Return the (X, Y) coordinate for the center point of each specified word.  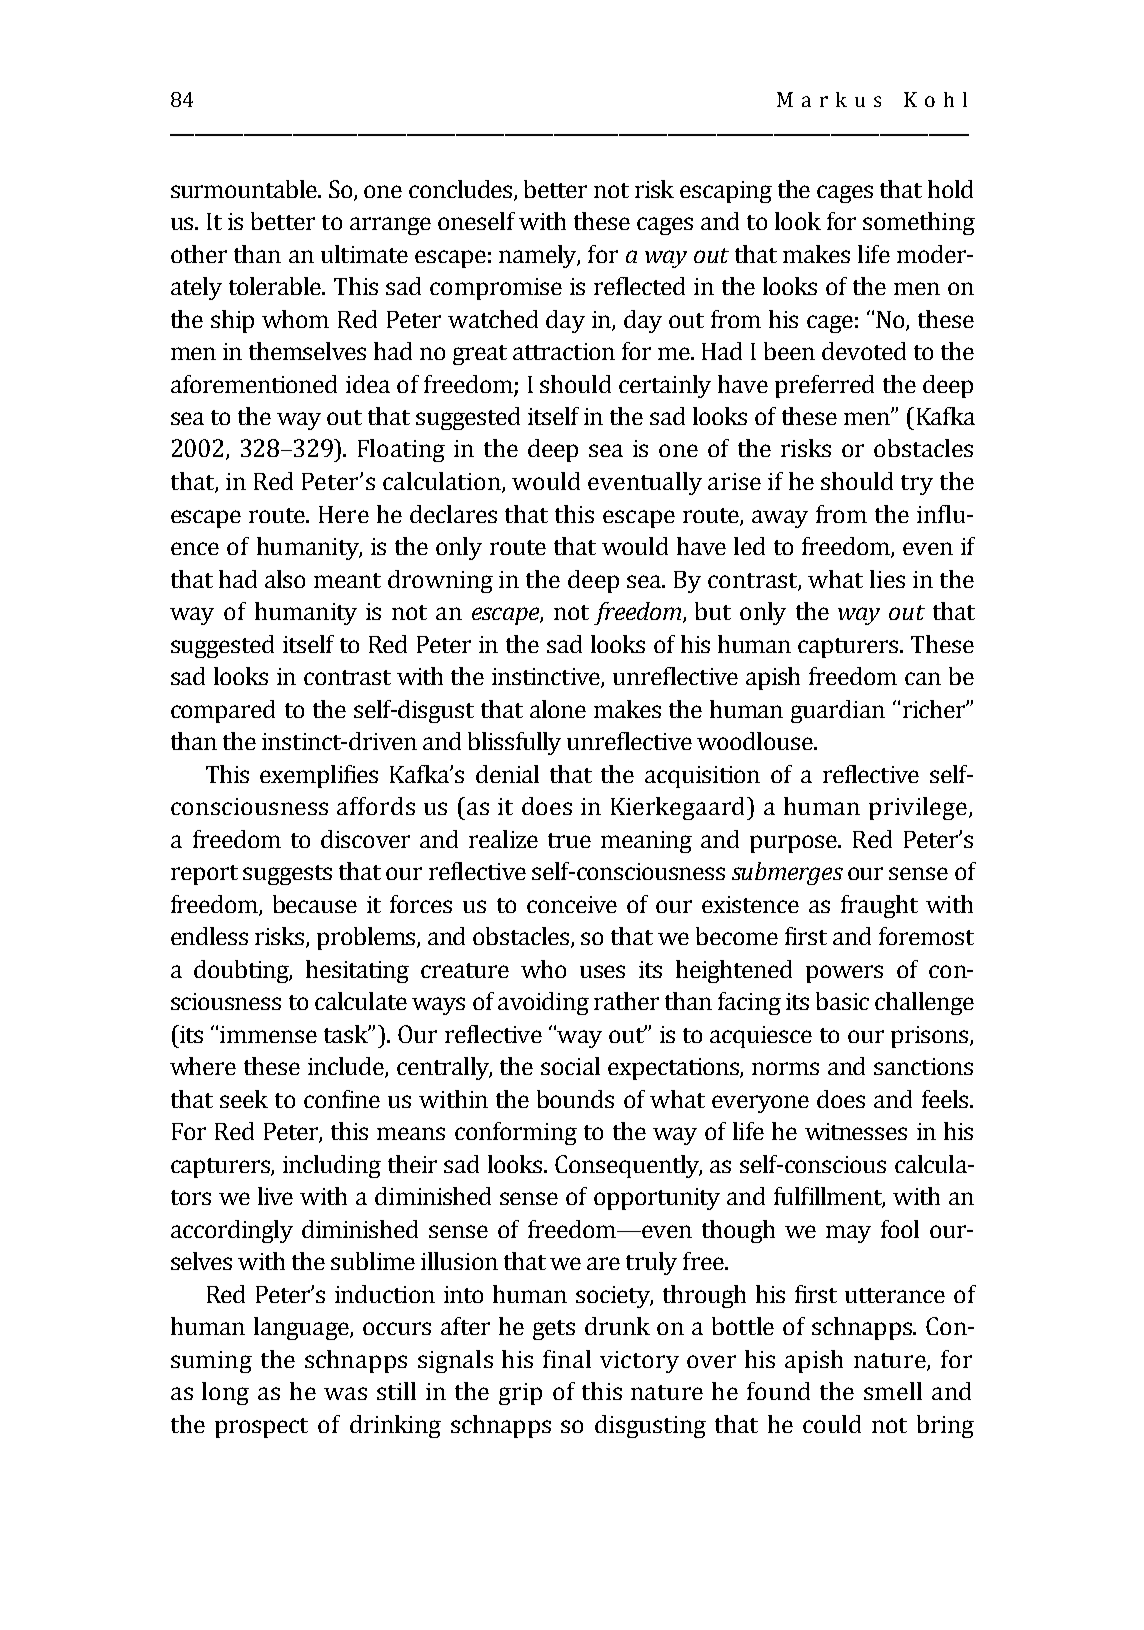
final (567, 1359)
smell (893, 1391)
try (917, 485)
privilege (918, 808)
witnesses (856, 1131)
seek (244, 1099)
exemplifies (319, 776)
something (919, 223)
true (569, 840)
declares (453, 514)
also (285, 579)
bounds (575, 1099)
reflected (639, 286)
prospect (261, 1428)
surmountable (245, 189)
